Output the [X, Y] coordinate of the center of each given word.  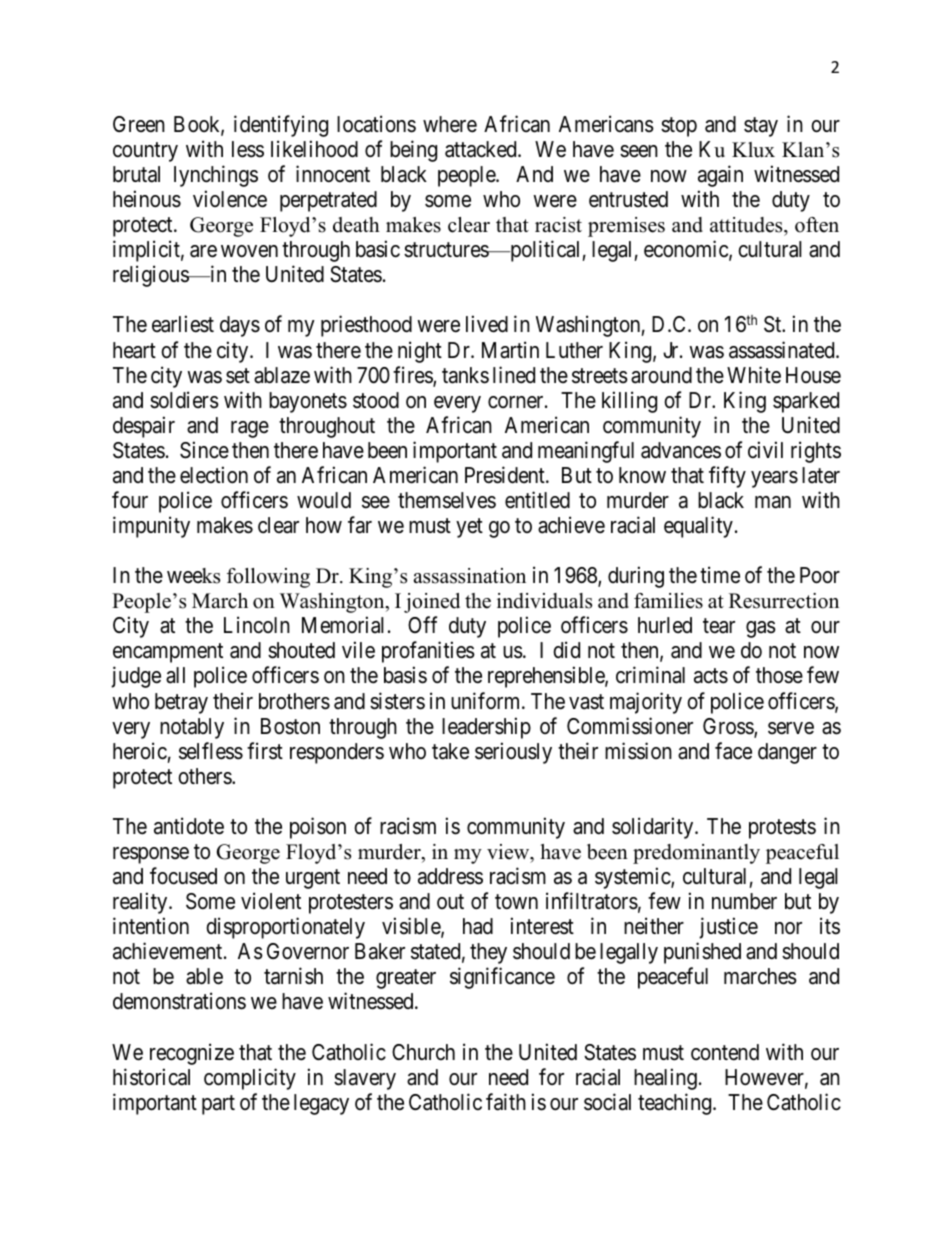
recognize [192, 1054]
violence [230, 199]
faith [506, 1102]
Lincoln [257, 625]
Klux [753, 150]
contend [725, 1052]
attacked [482, 149]
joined [432, 603]
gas [761, 629]
